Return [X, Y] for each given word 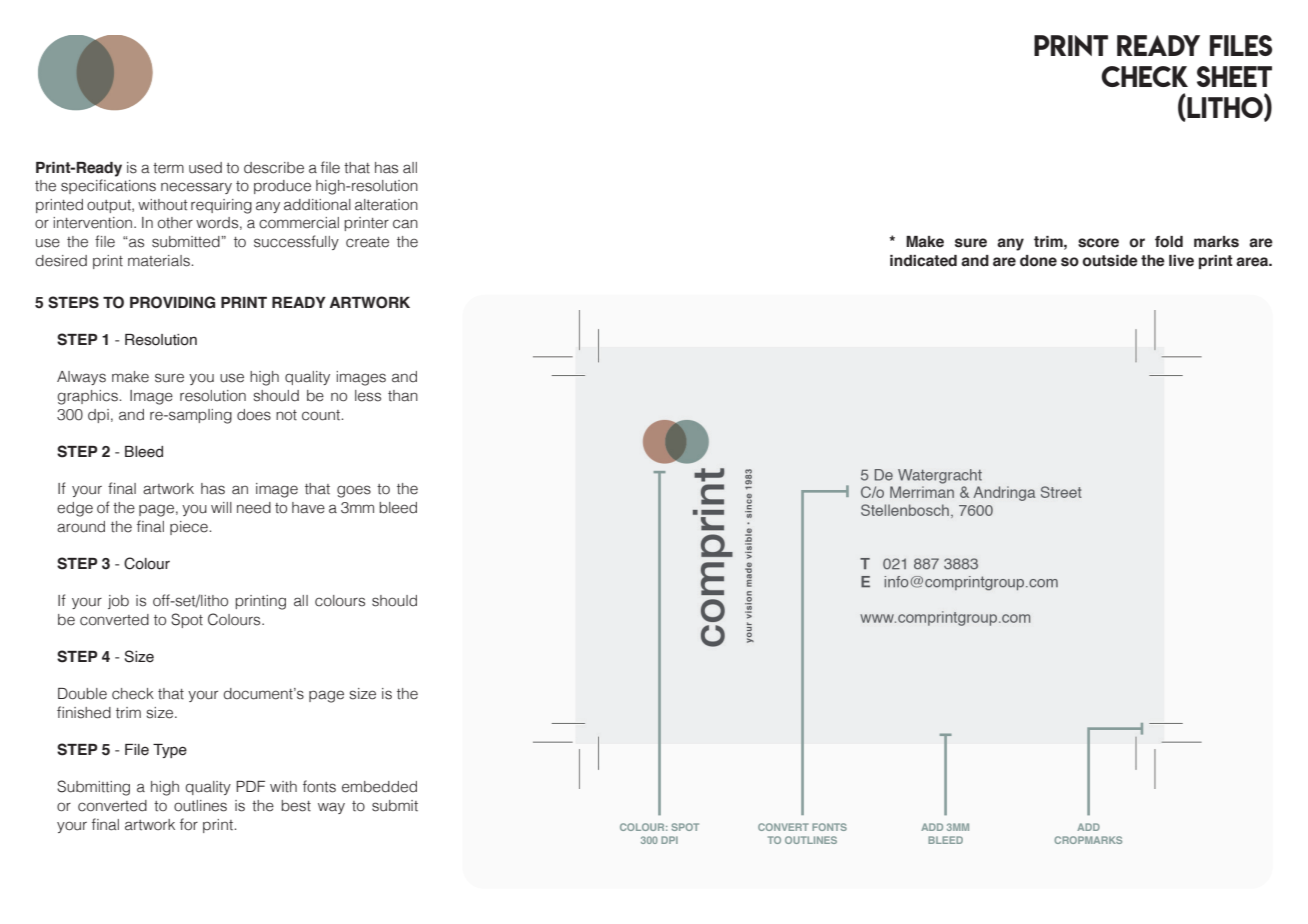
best [296, 806]
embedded [379, 787]
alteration [386, 205]
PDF [250, 786]
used [205, 168]
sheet [1234, 76]
